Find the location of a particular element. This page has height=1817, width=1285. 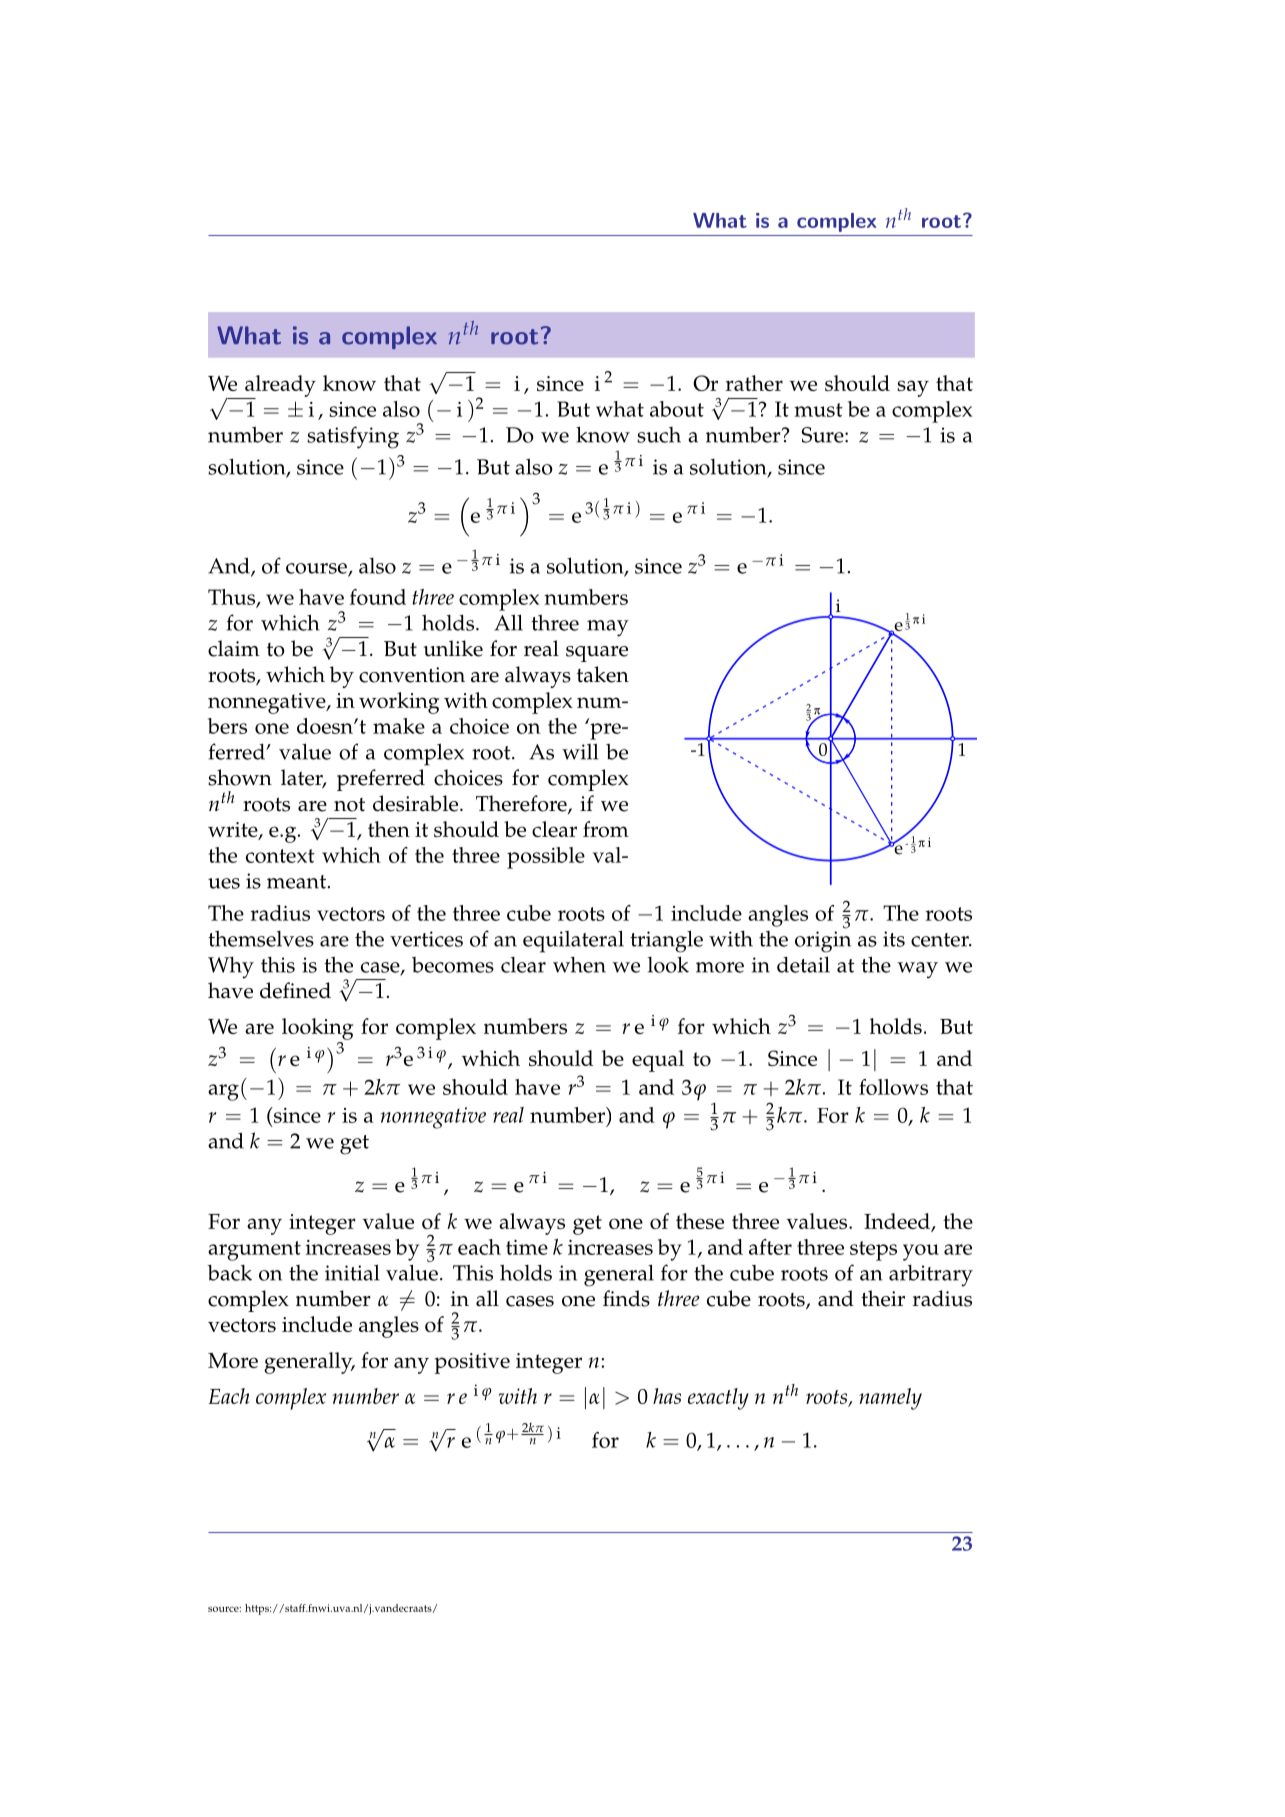

has is located at coordinates (667, 1396).
